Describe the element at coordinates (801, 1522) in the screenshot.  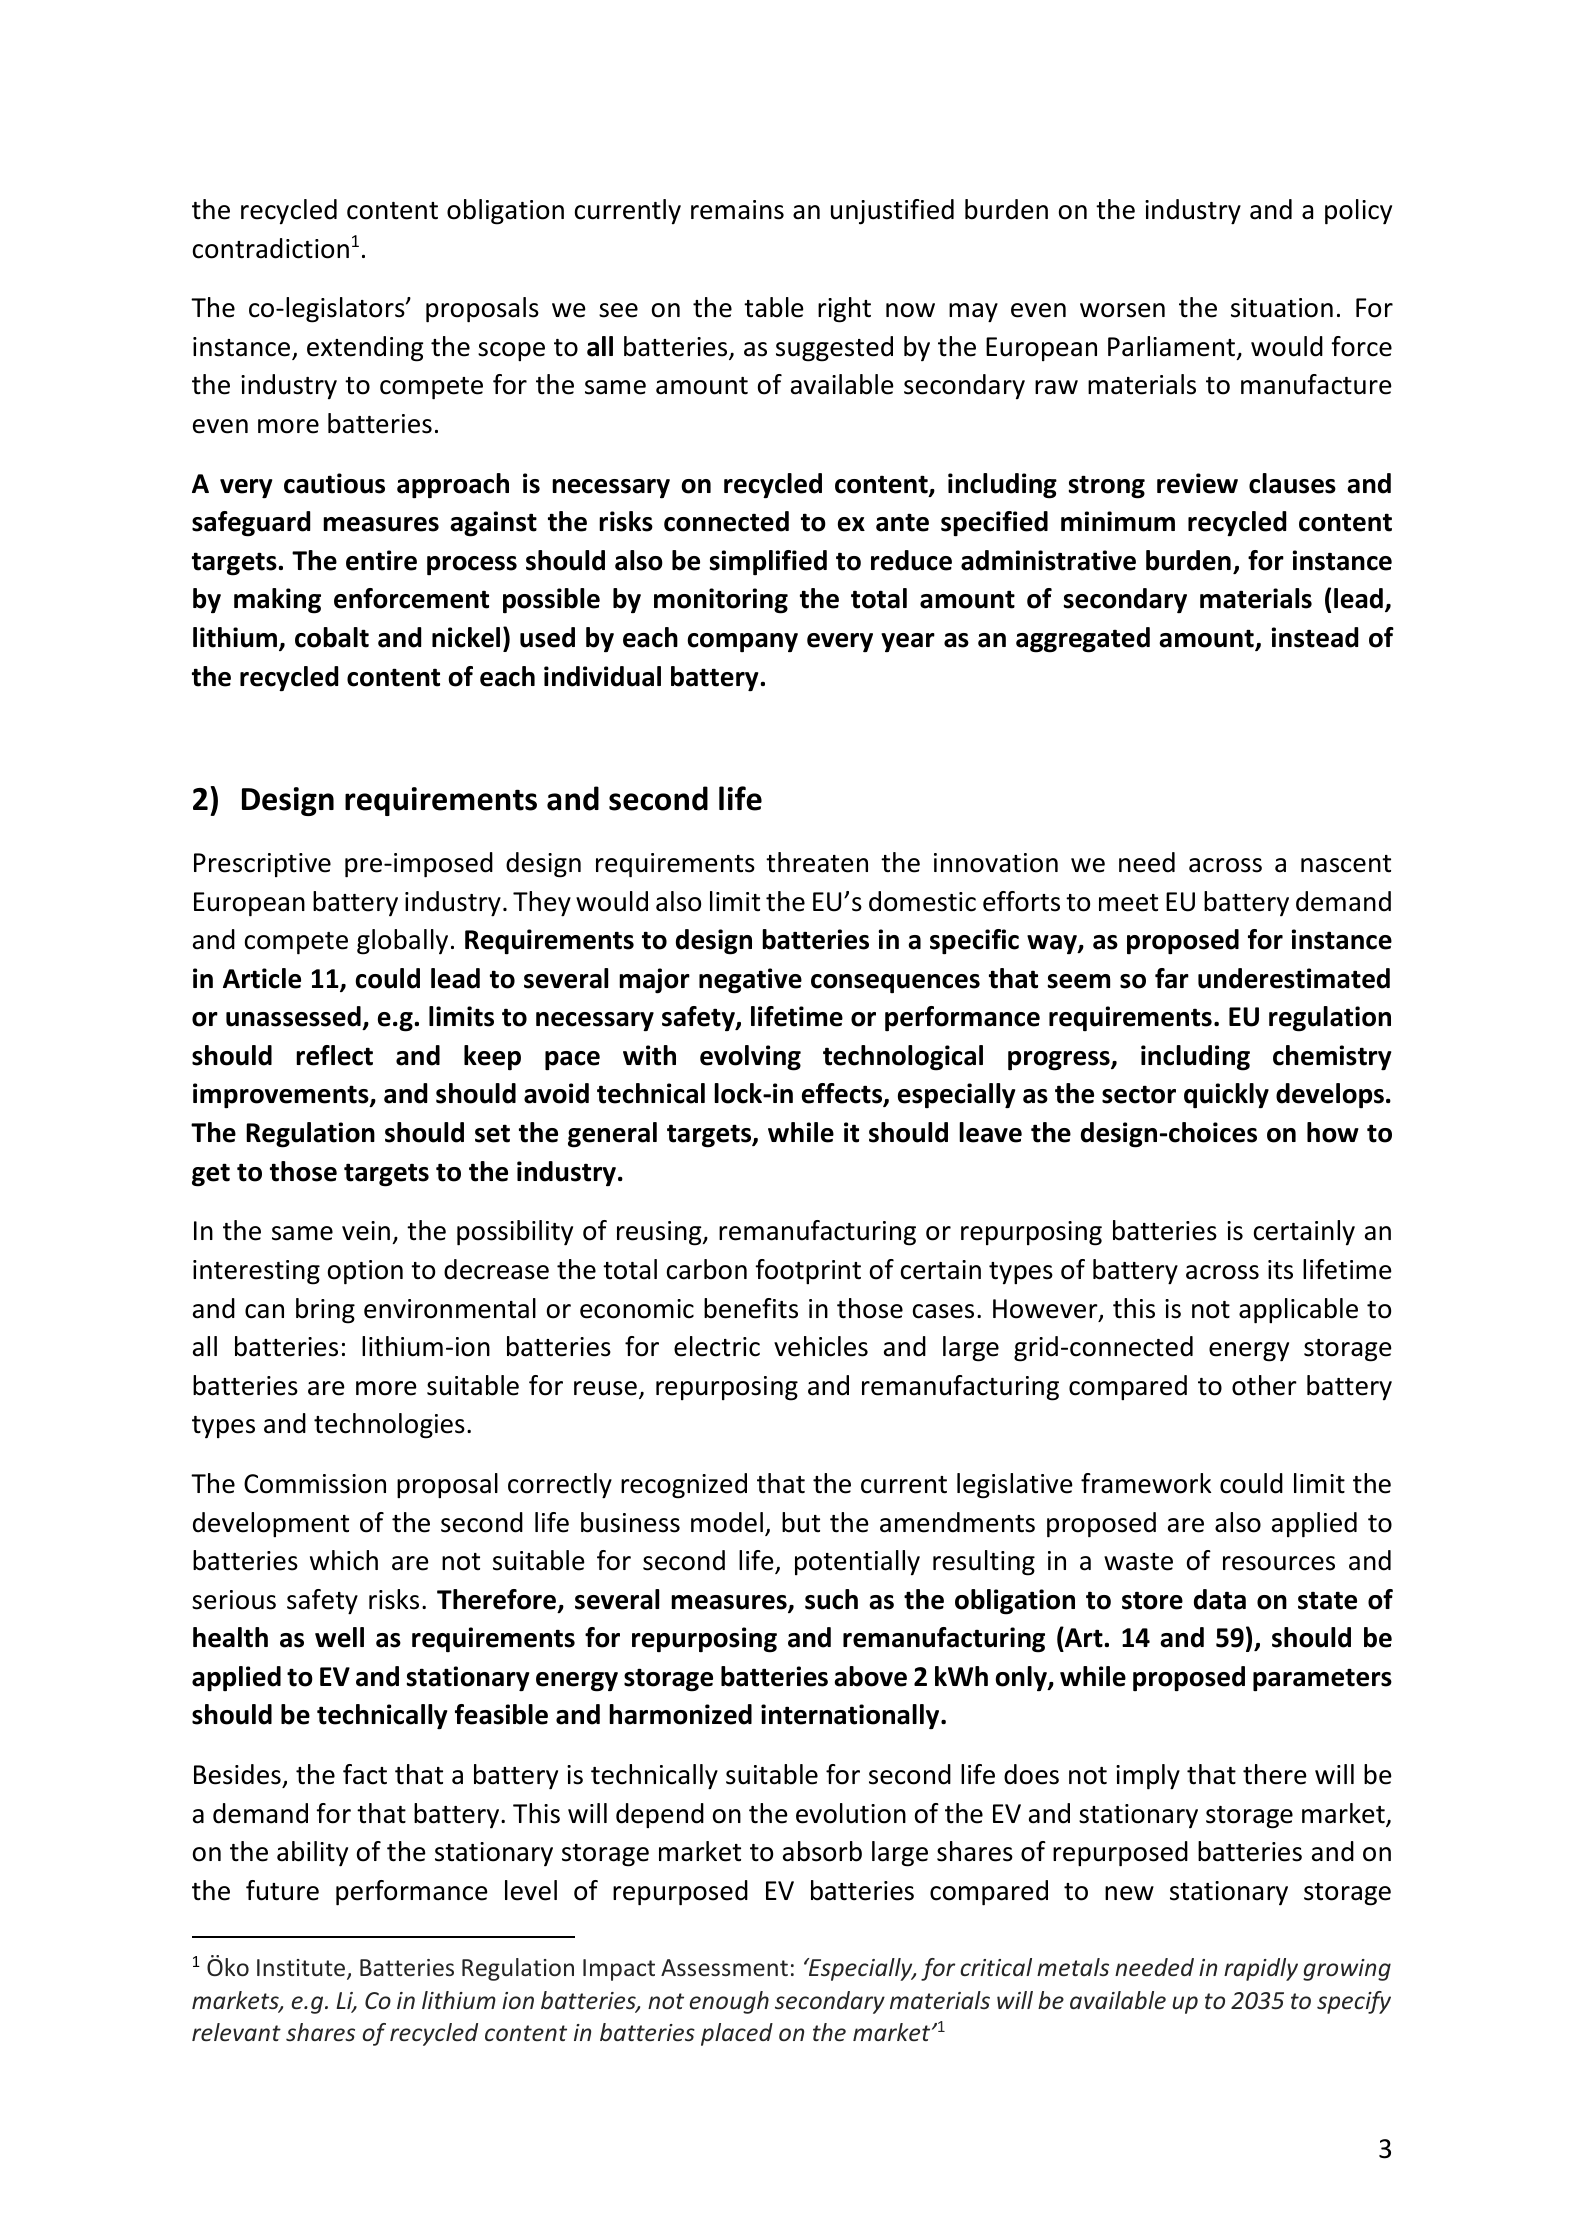
I see `but` at that location.
